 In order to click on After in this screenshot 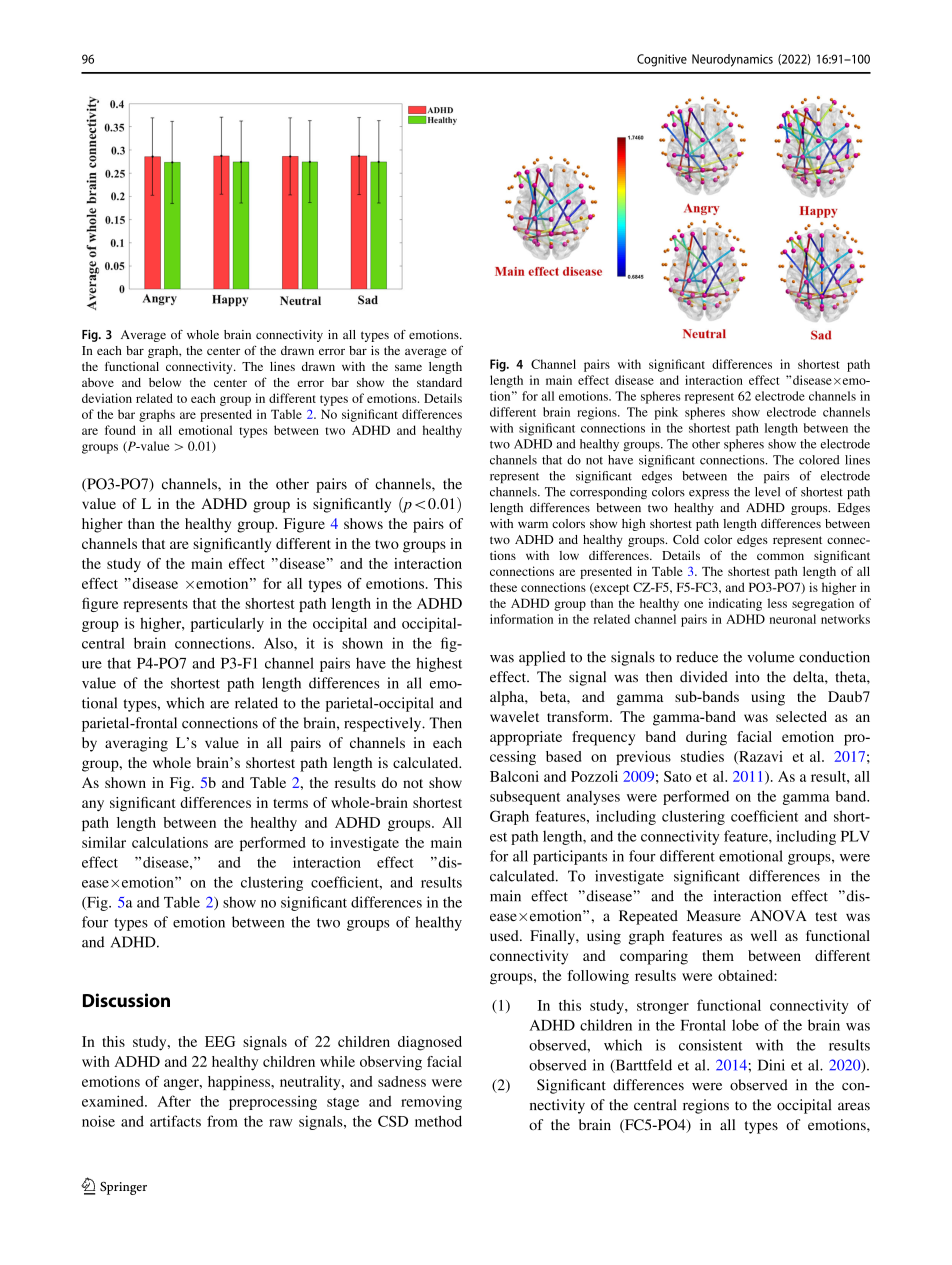, I will do `click(174, 1101)`.
